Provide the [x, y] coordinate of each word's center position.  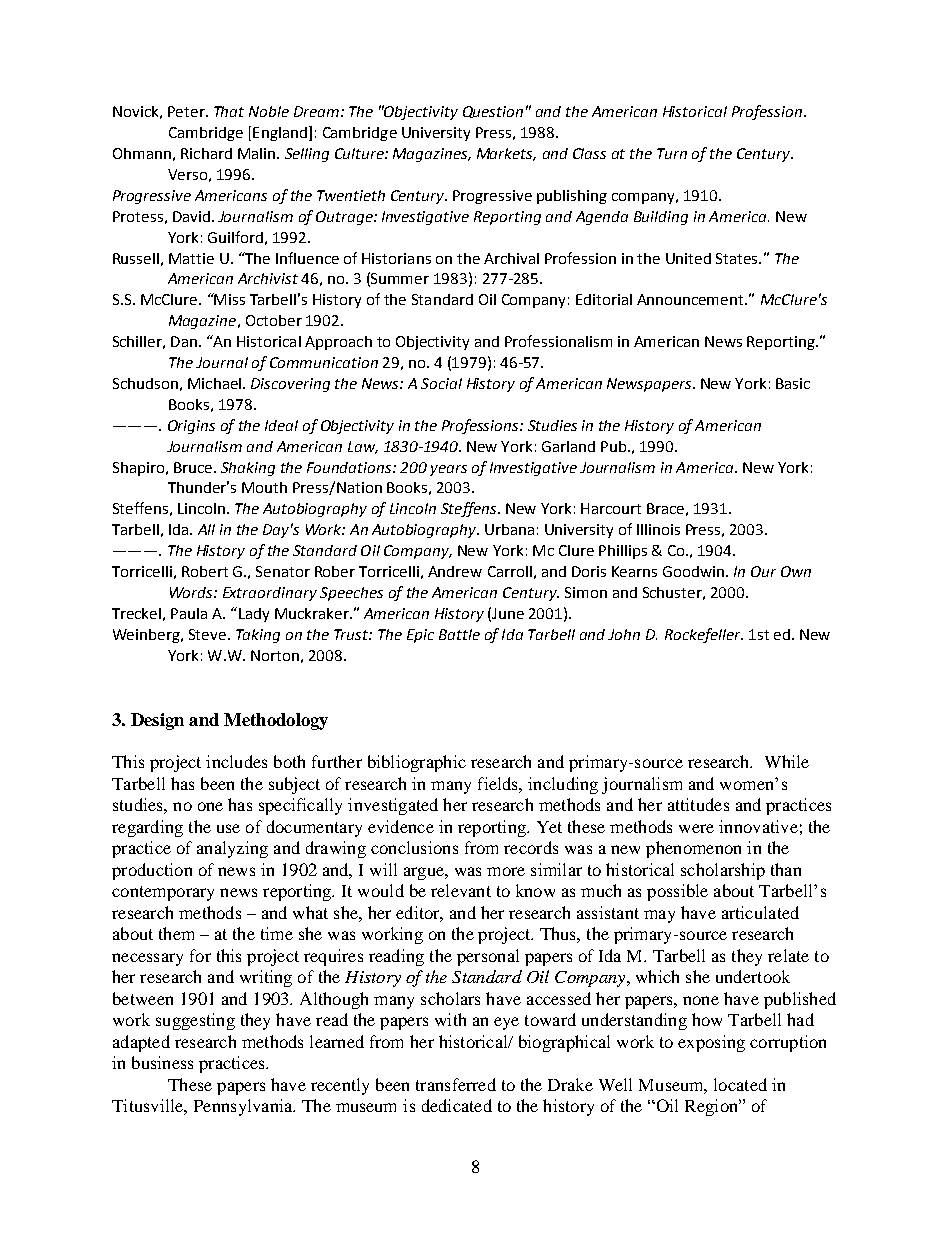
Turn [672, 153]
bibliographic [417, 763]
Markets [506, 154]
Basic [793, 383]
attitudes [698, 804]
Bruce [194, 467]
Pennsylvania [244, 1107]
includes [236, 761]
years [448, 470]
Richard [206, 153]
